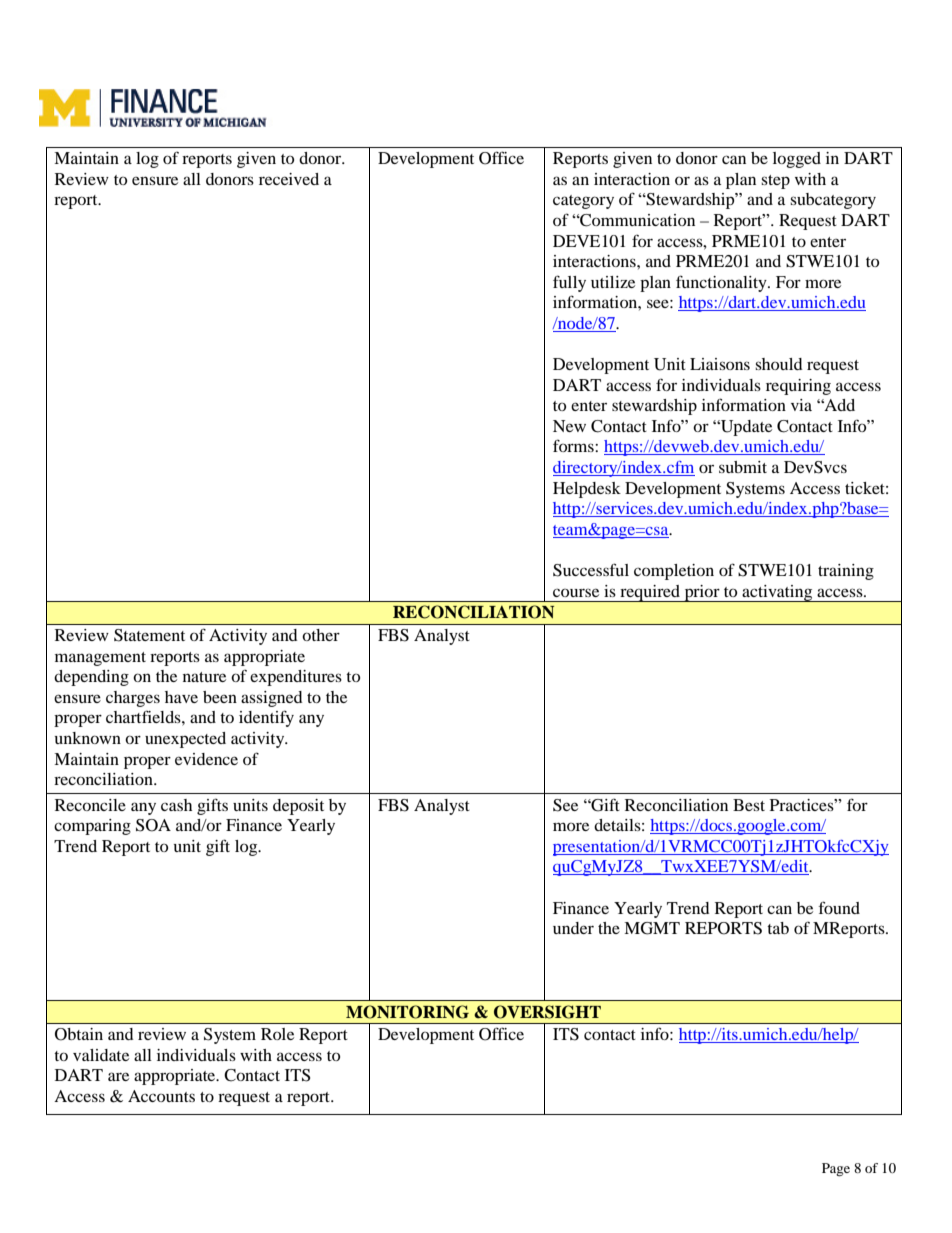 Image resolution: width=952 pixels, height=1233 pixels. What do you see at coordinates (407, 1012) in the image?
I see `MONITORING` at bounding box center [407, 1012].
